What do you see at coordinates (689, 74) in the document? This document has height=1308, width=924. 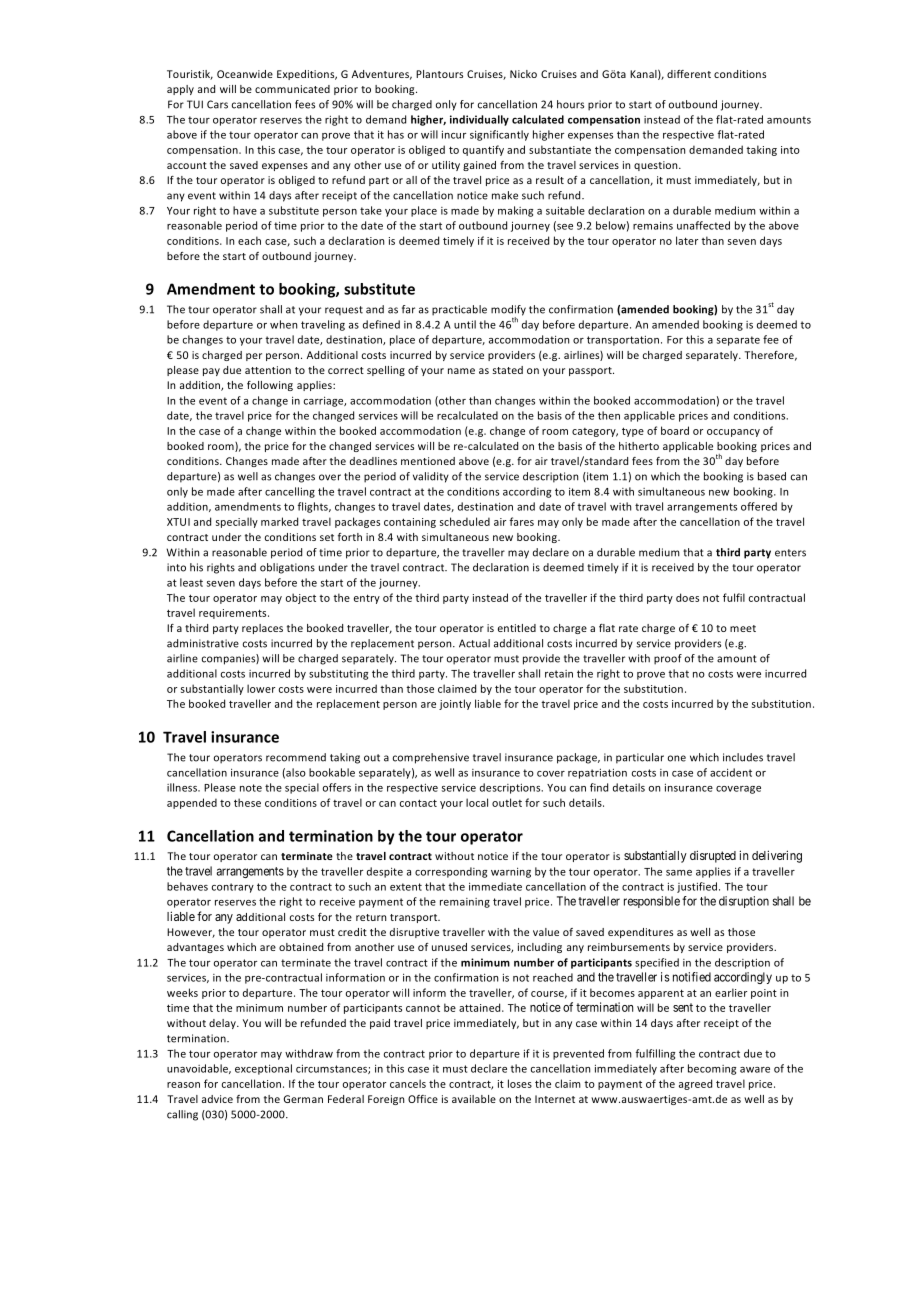 I see `different` at bounding box center [689, 74].
